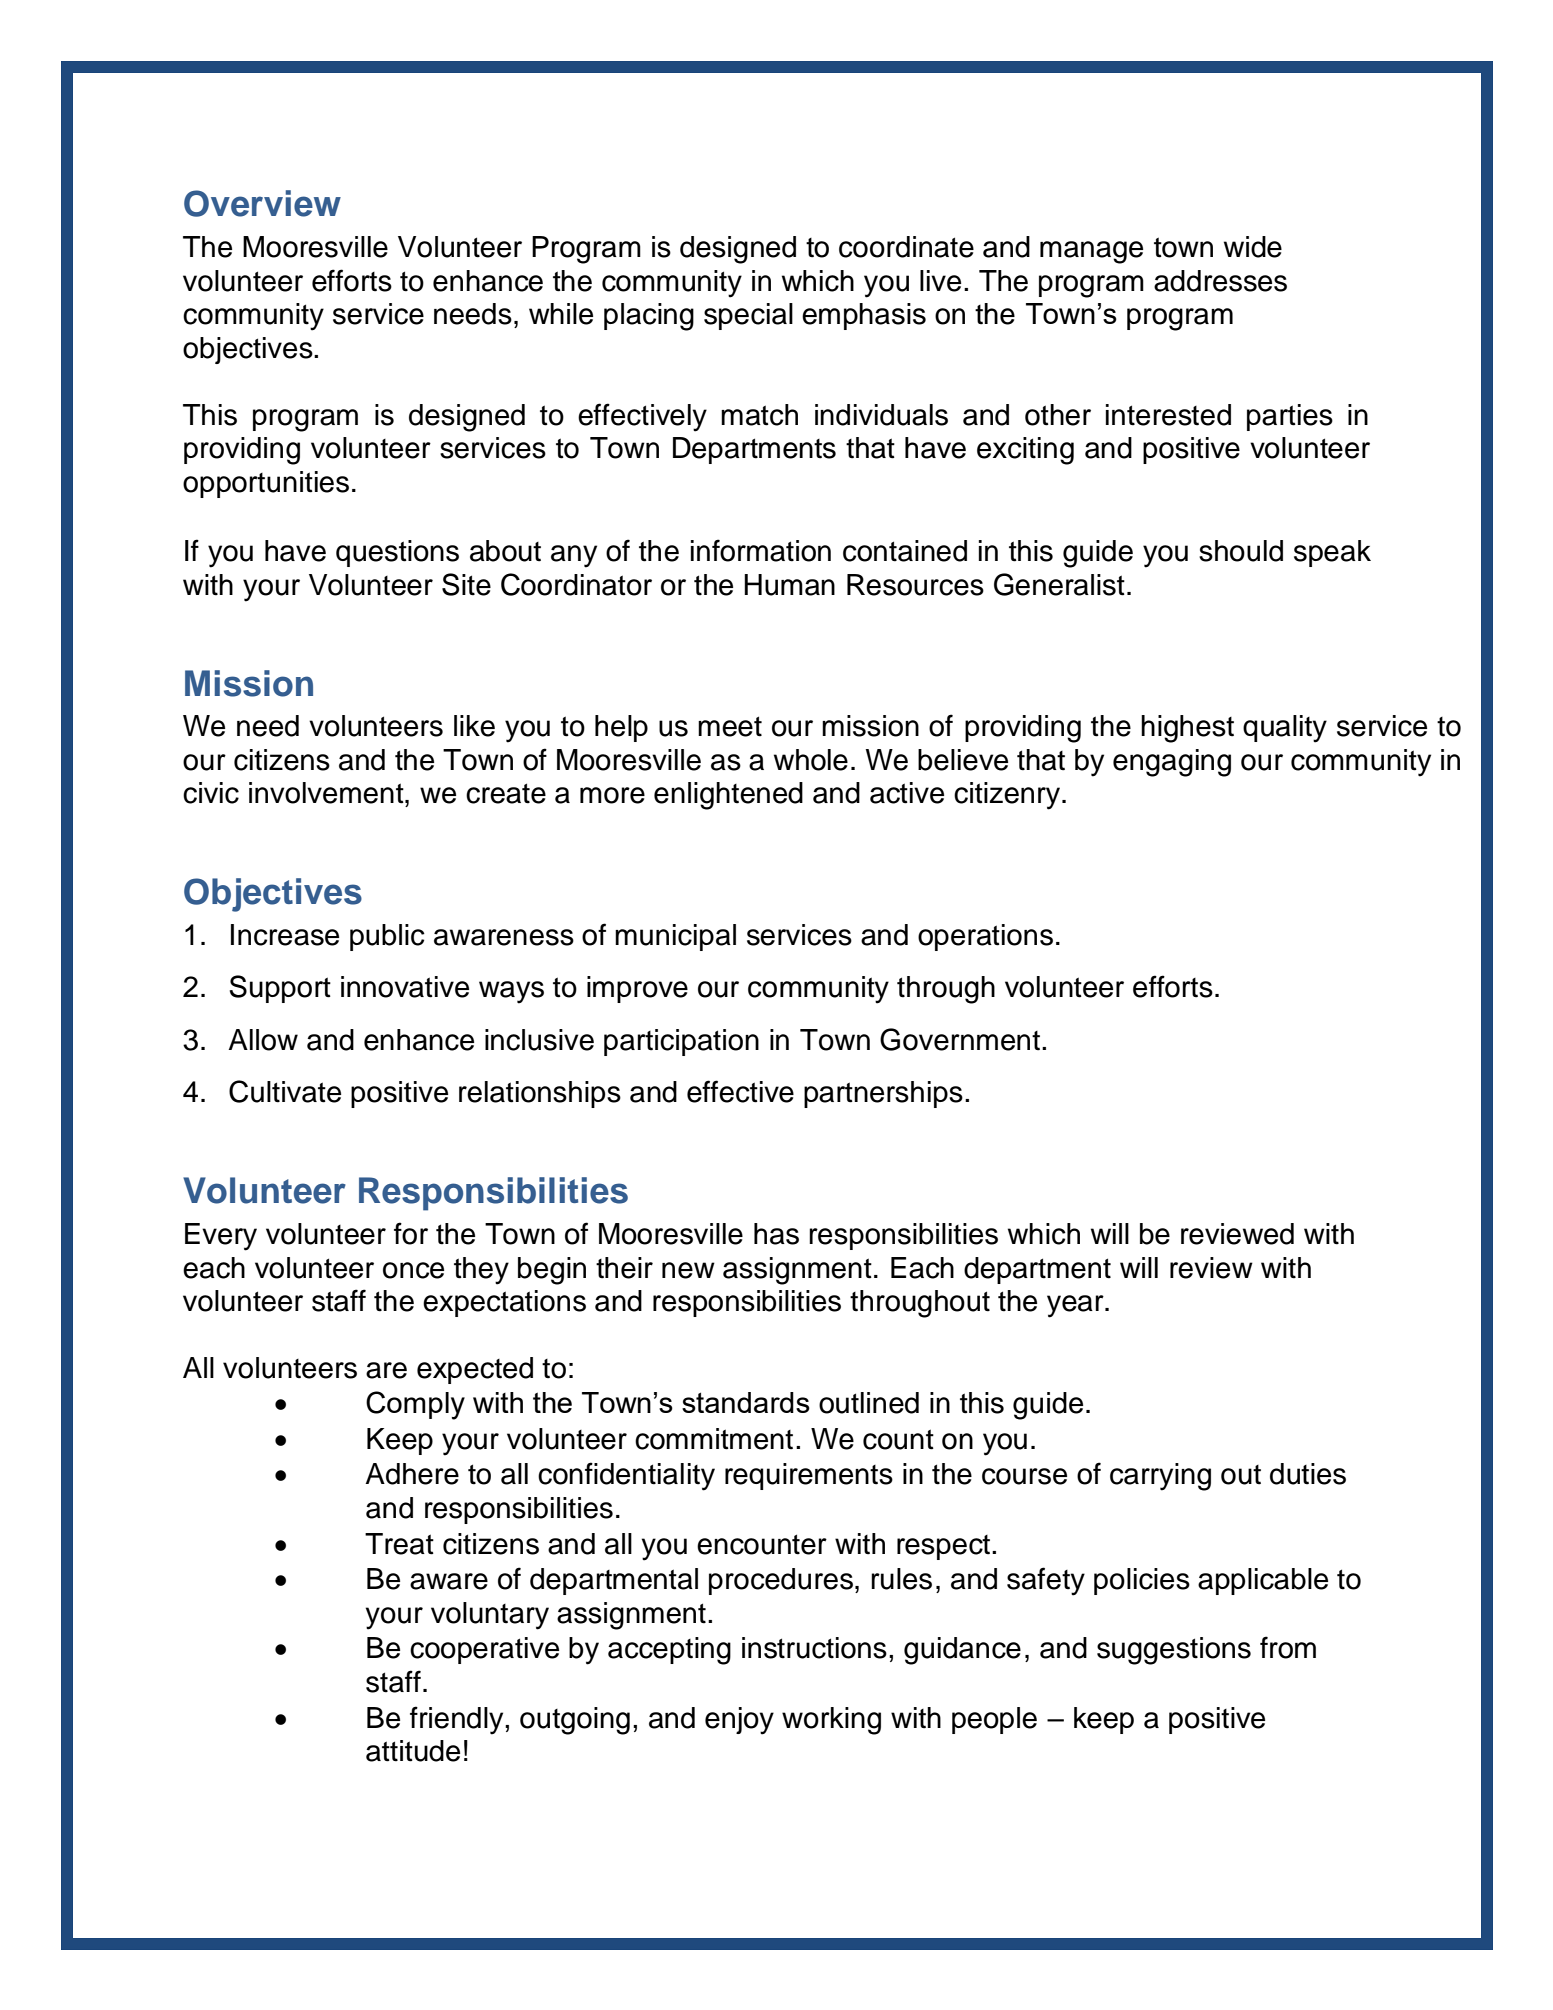 The height and width of the page is (2010, 1553). Describe the element at coordinates (1076, 1306) in the page. I see `year` at that location.
